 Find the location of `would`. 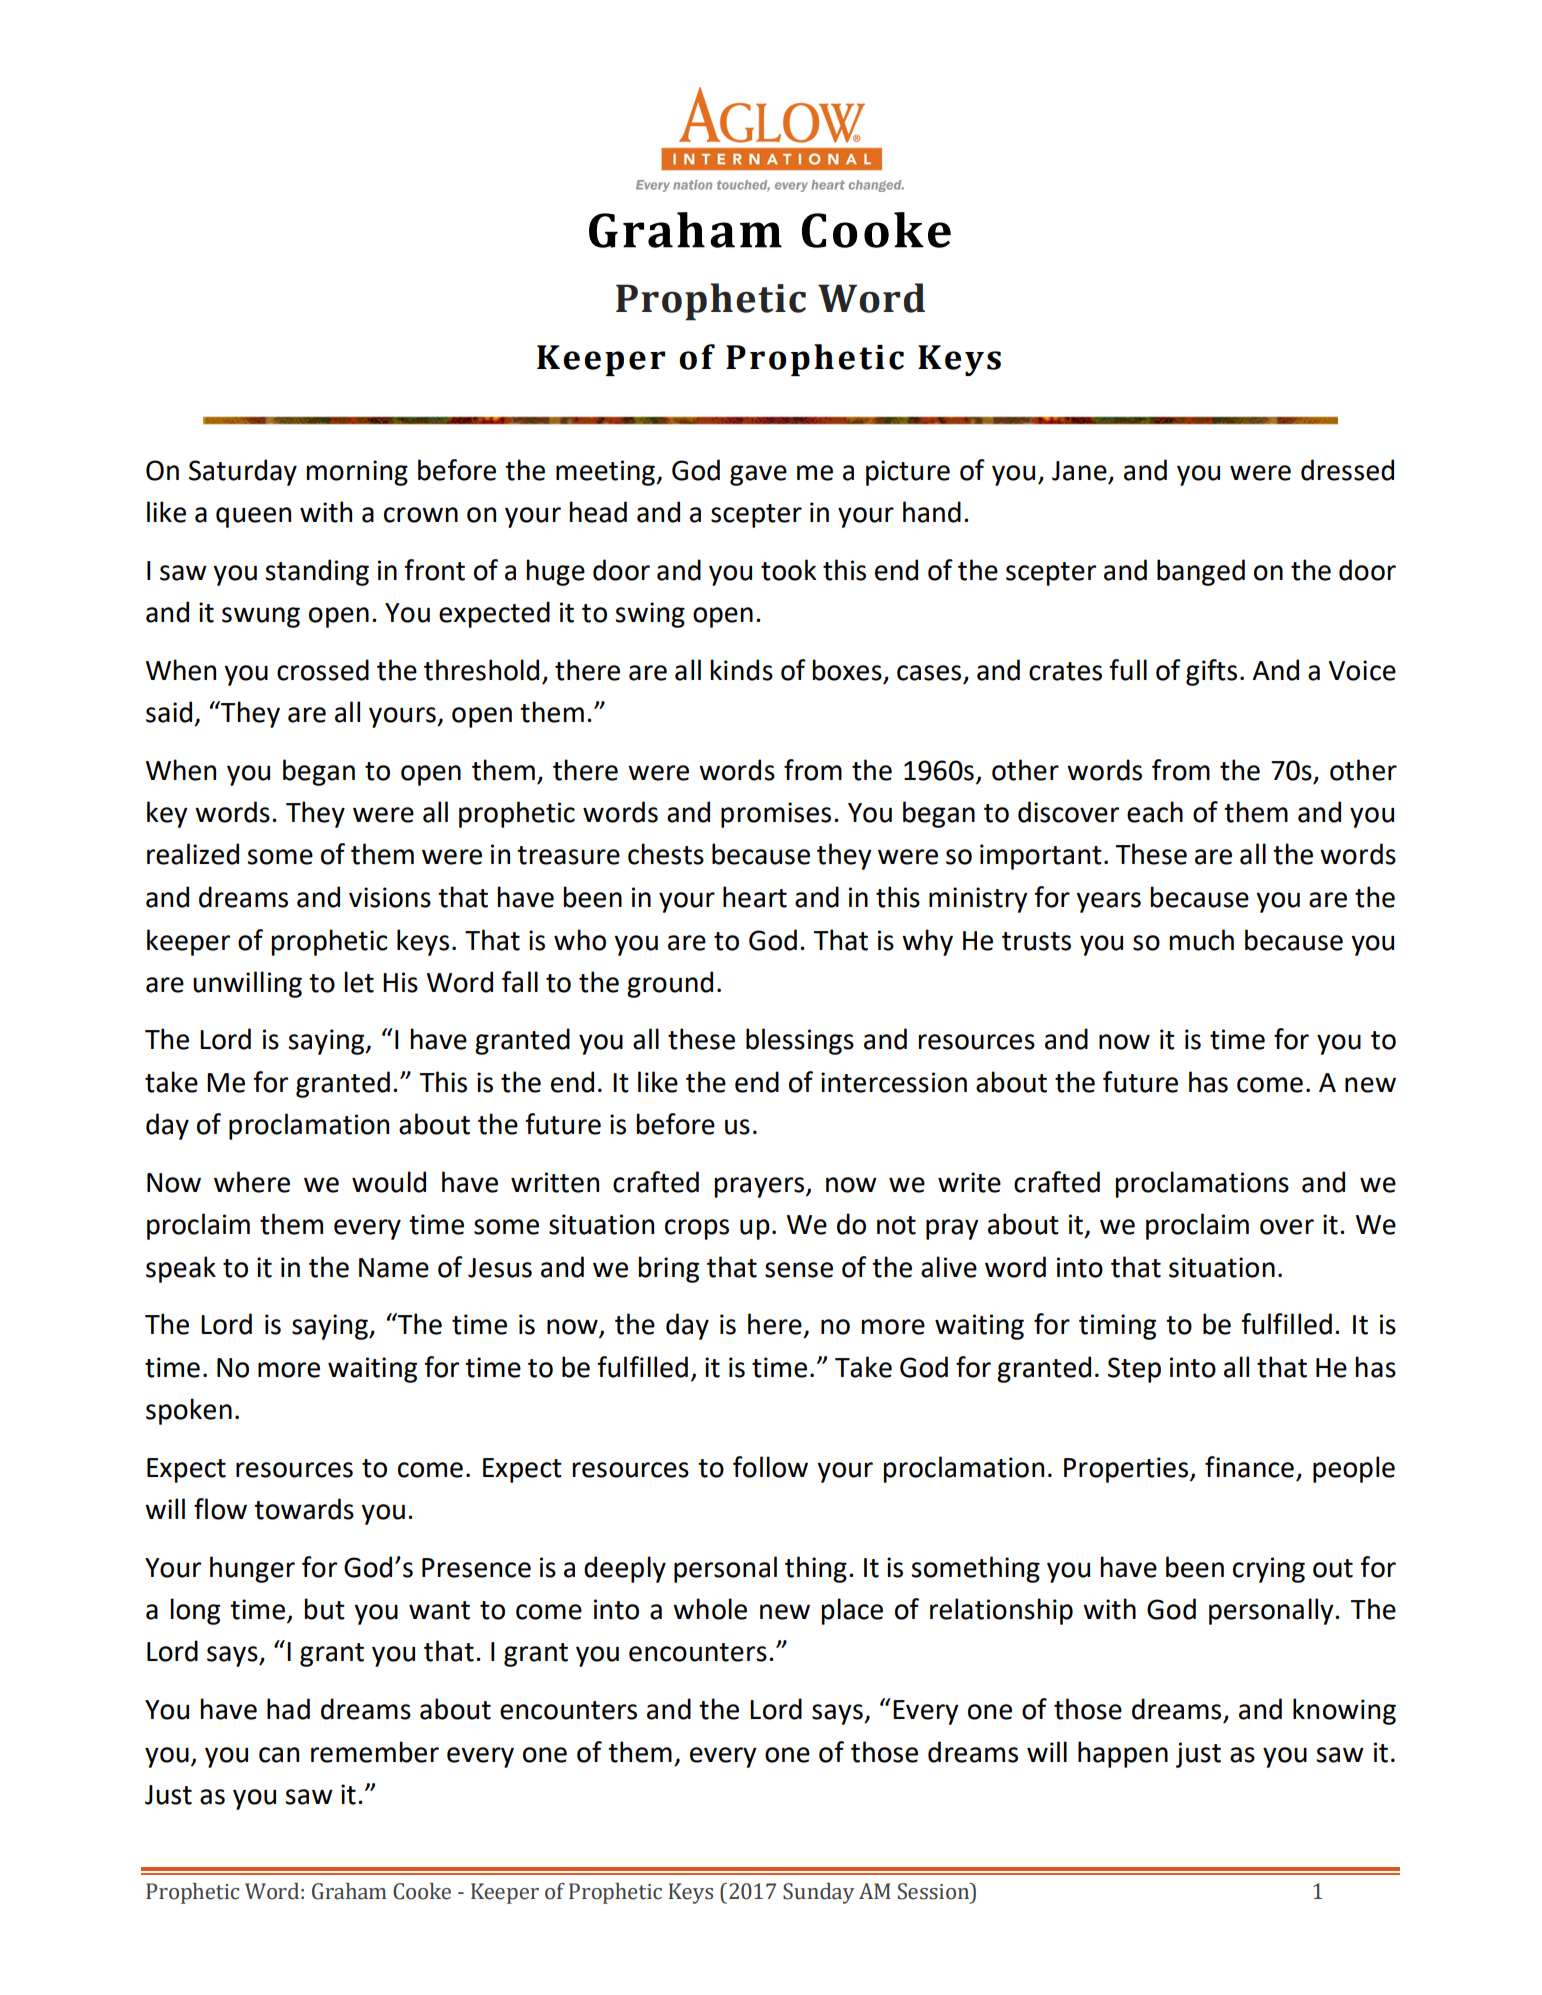

would is located at coordinates (389, 1182).
